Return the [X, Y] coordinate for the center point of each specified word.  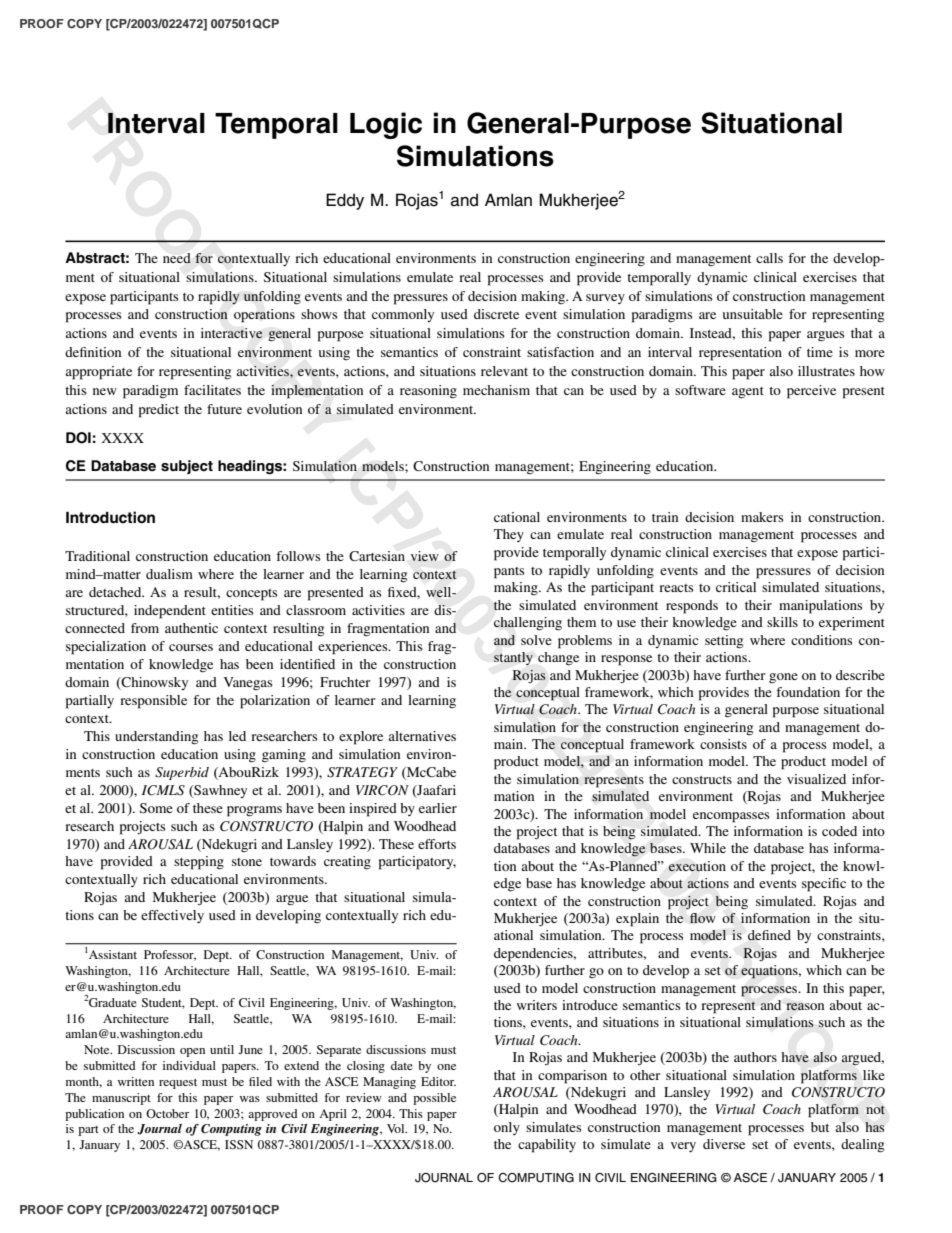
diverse [724, 1144]
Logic [386, 125]
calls [769, 258]
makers [762, 517]
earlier [438, 808]
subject [187, 467]
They [509, 535]
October [167, 1113]
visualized [816, 779]
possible [434, 1099]
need [177, 258]
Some [156, 808]
